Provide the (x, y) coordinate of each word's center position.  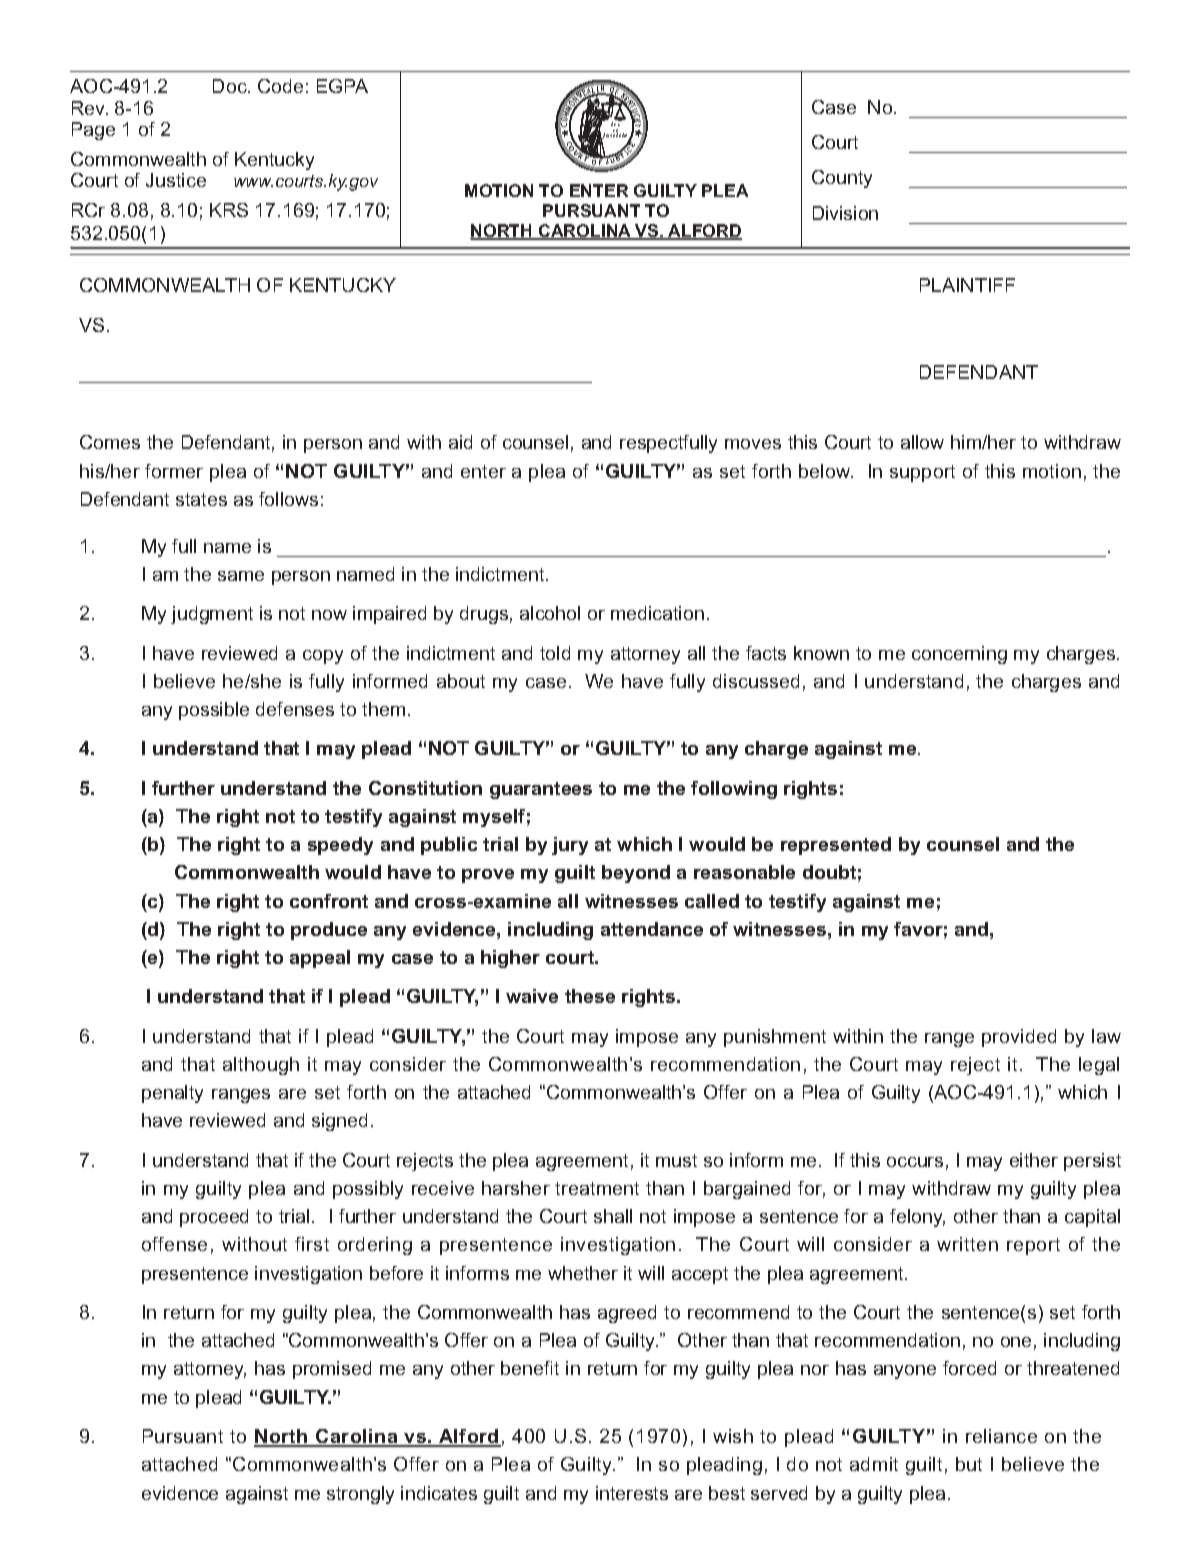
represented (836, 846)
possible (214, 711)
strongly (360, 1495)
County (842, 179)
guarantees (541, 790)
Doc (231, 86)
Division (845, 213)
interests (632, 1493)
